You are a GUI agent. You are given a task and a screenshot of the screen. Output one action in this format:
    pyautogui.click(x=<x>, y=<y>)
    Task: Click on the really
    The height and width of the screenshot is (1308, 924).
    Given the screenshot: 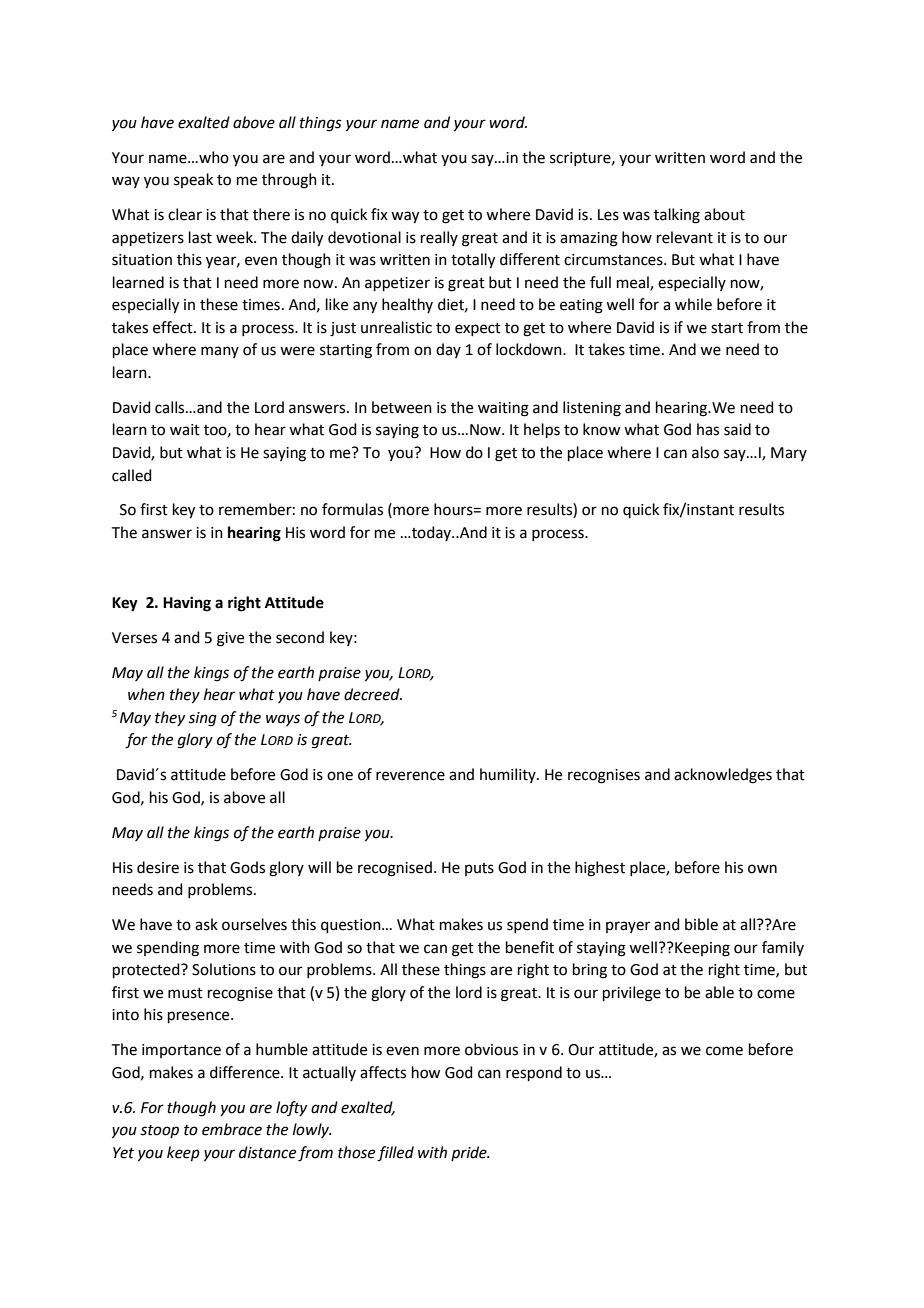 What is the action you would take?
    pyautogui.click(x=439, y=238)
